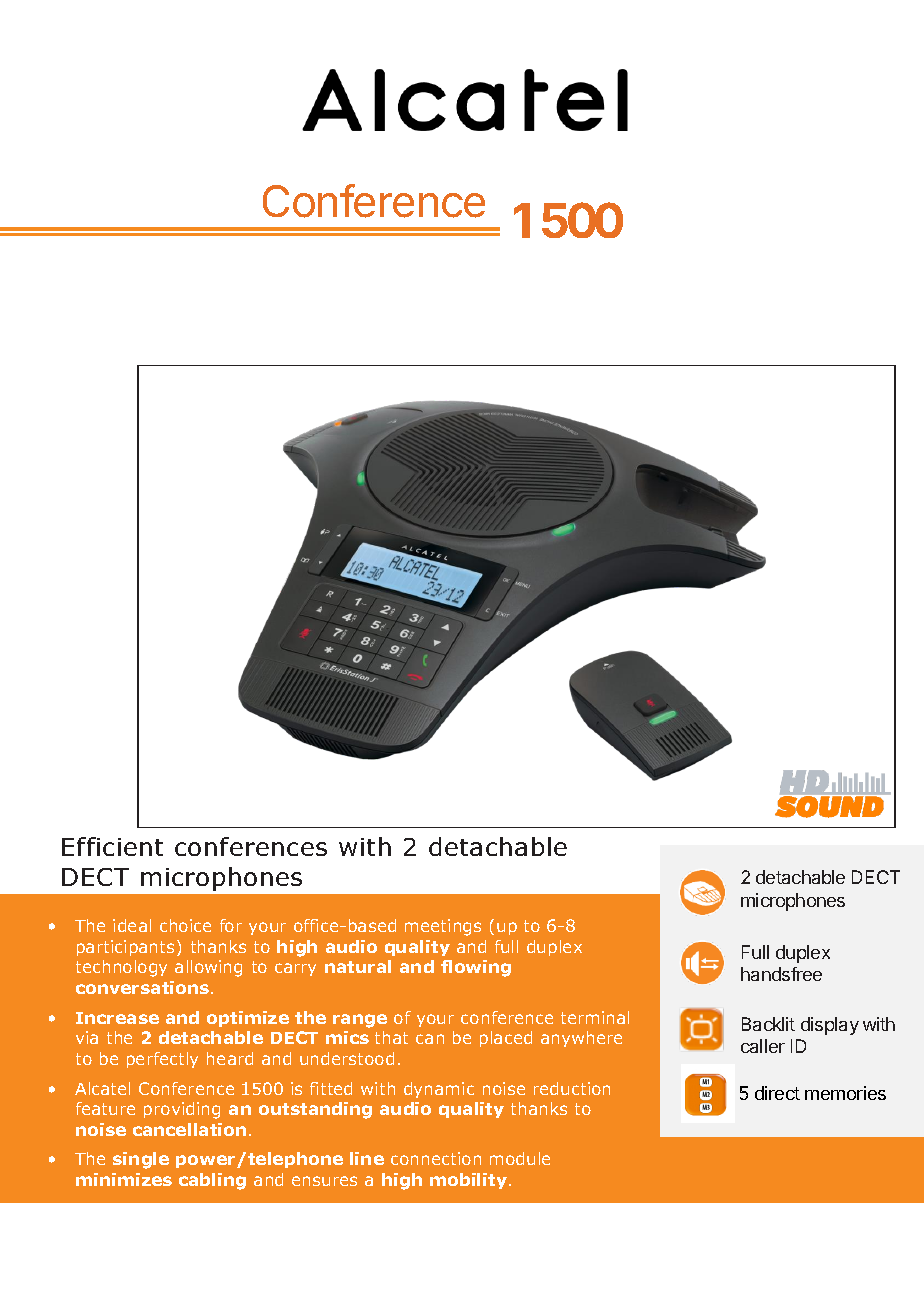  Describe the element at coordinates (781, 974) in the screenshot. I see `handsfree` at that location.
